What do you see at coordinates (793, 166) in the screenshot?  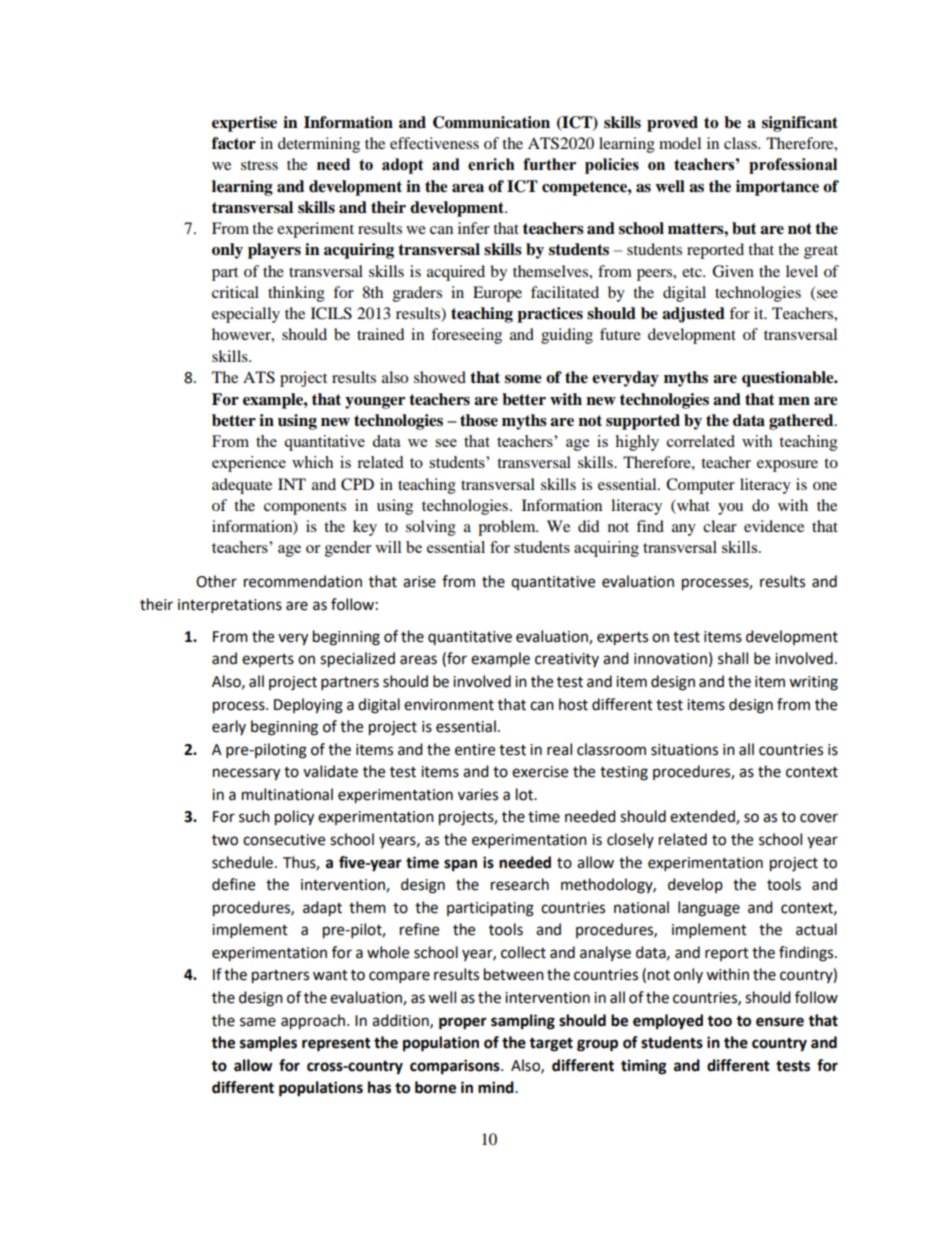 I see `professional` at bounding box center [793, 166].
